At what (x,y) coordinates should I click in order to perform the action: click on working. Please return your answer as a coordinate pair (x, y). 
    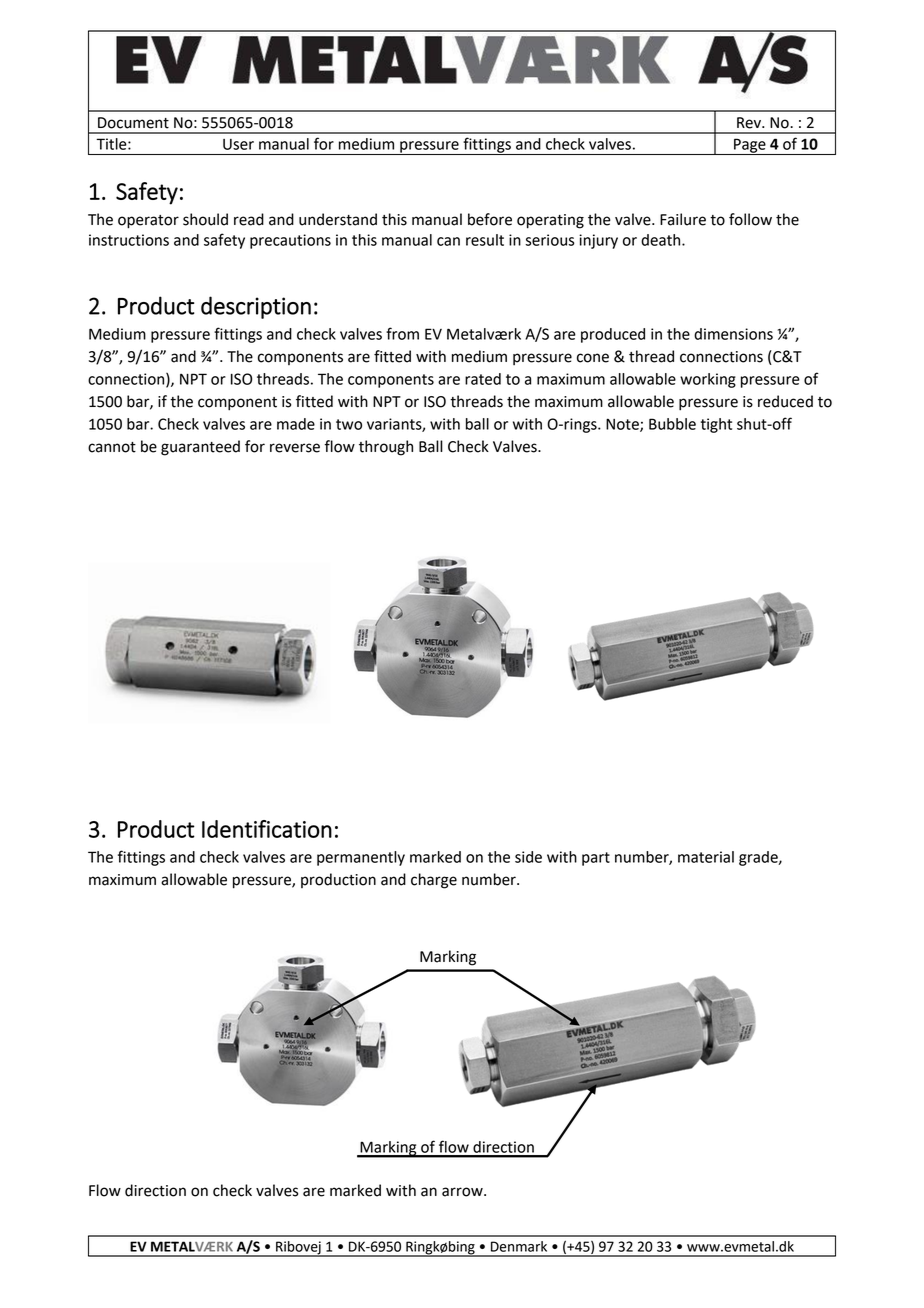
    Looking at the image, I should click on (708, 380).
